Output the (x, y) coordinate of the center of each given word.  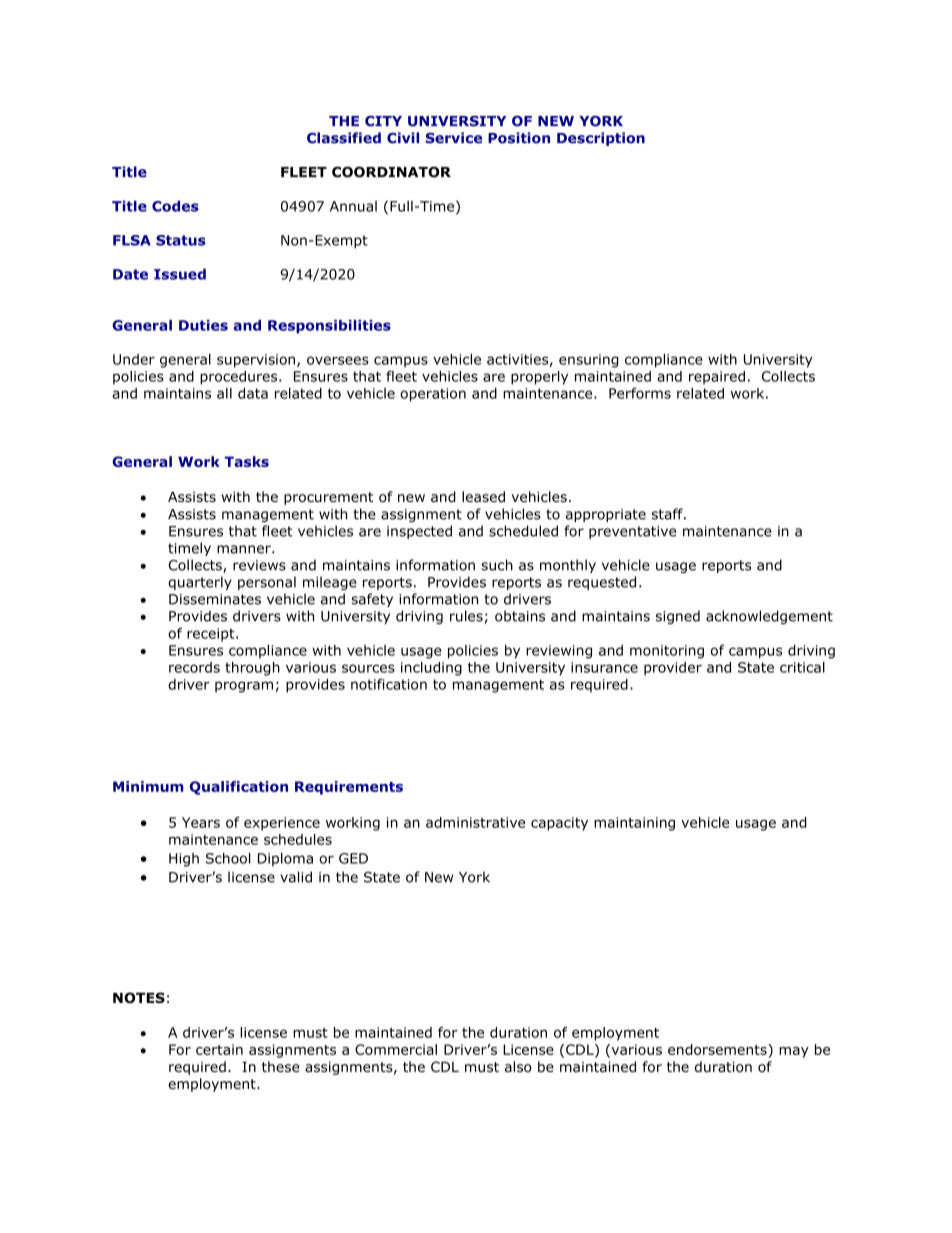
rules (466, 616)
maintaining (634, 824)
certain (219, 1049)
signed (678, 617)
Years (201, 822)
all (224, 393)
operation (433, 395)
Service (453, 138)
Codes (175, 206)
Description (601, 139)
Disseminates (215, 599)
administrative (475, 822)
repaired (717, 378)
